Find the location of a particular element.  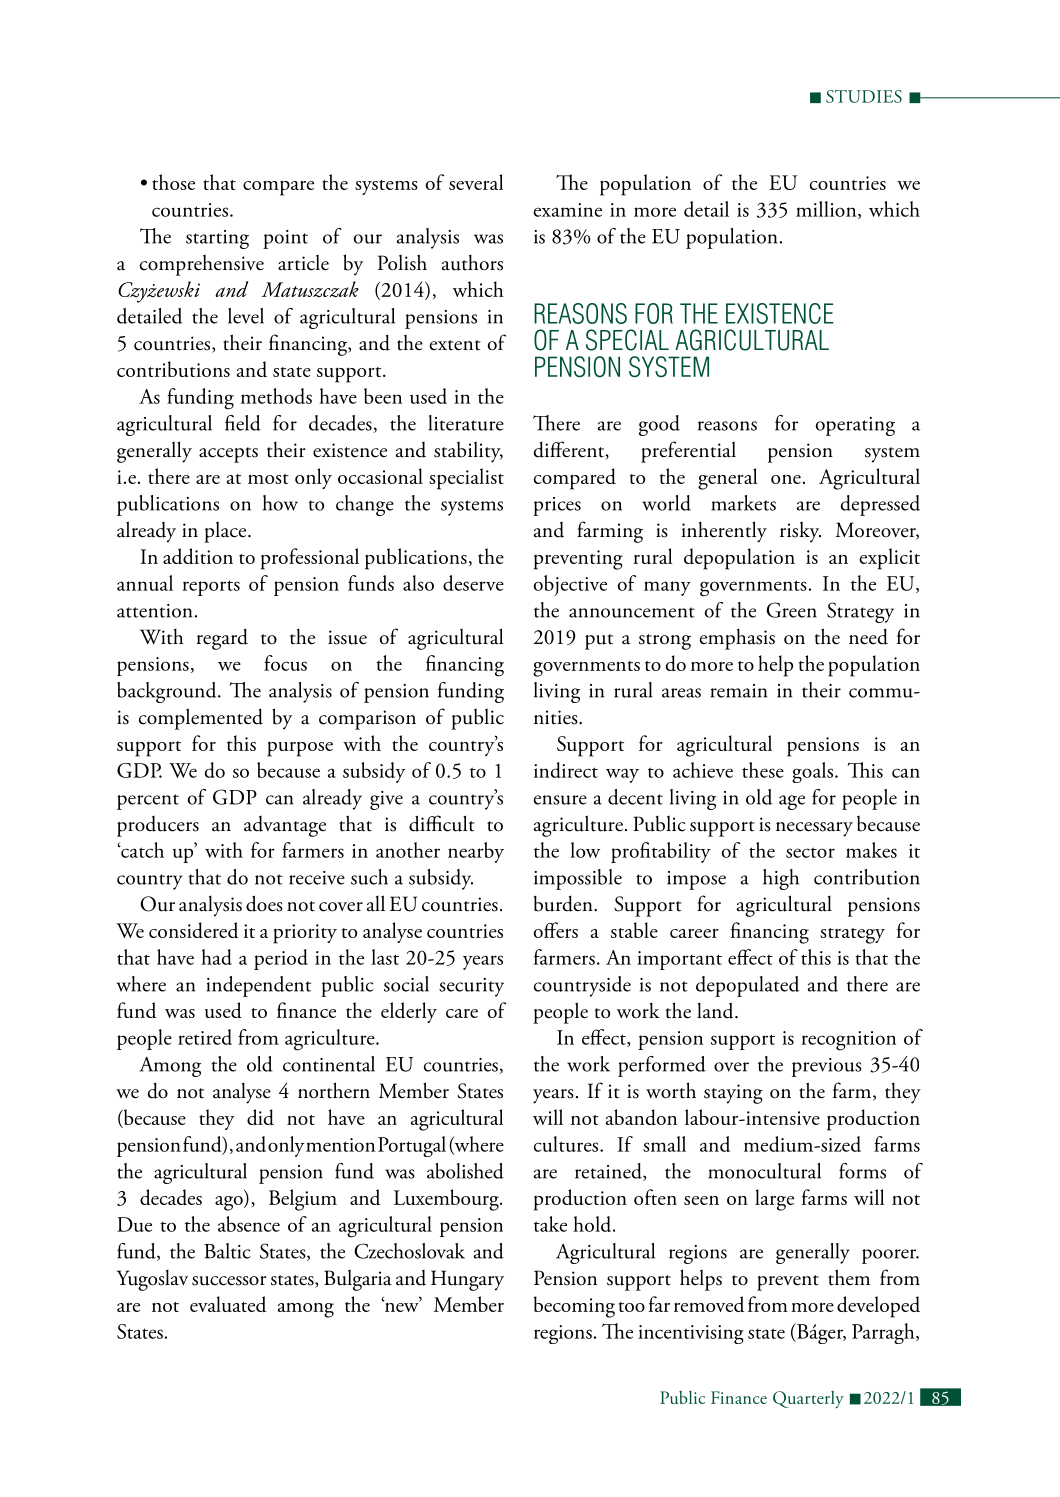

evaluated is located at coordinates (228, 1304).
